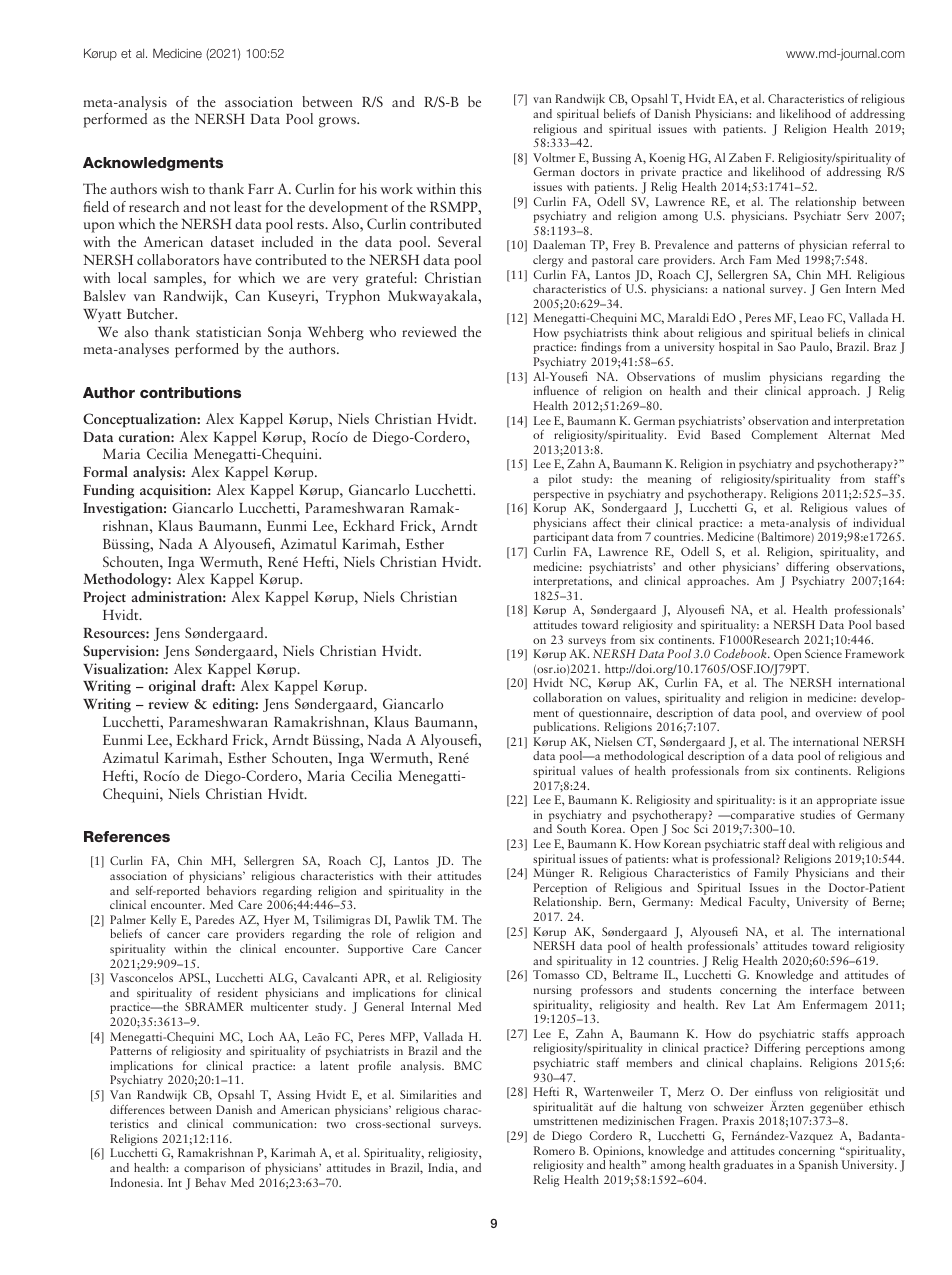 The width and height of the screenshot is (952, 1275). I want to click on comparison, so click(214, 1169).
